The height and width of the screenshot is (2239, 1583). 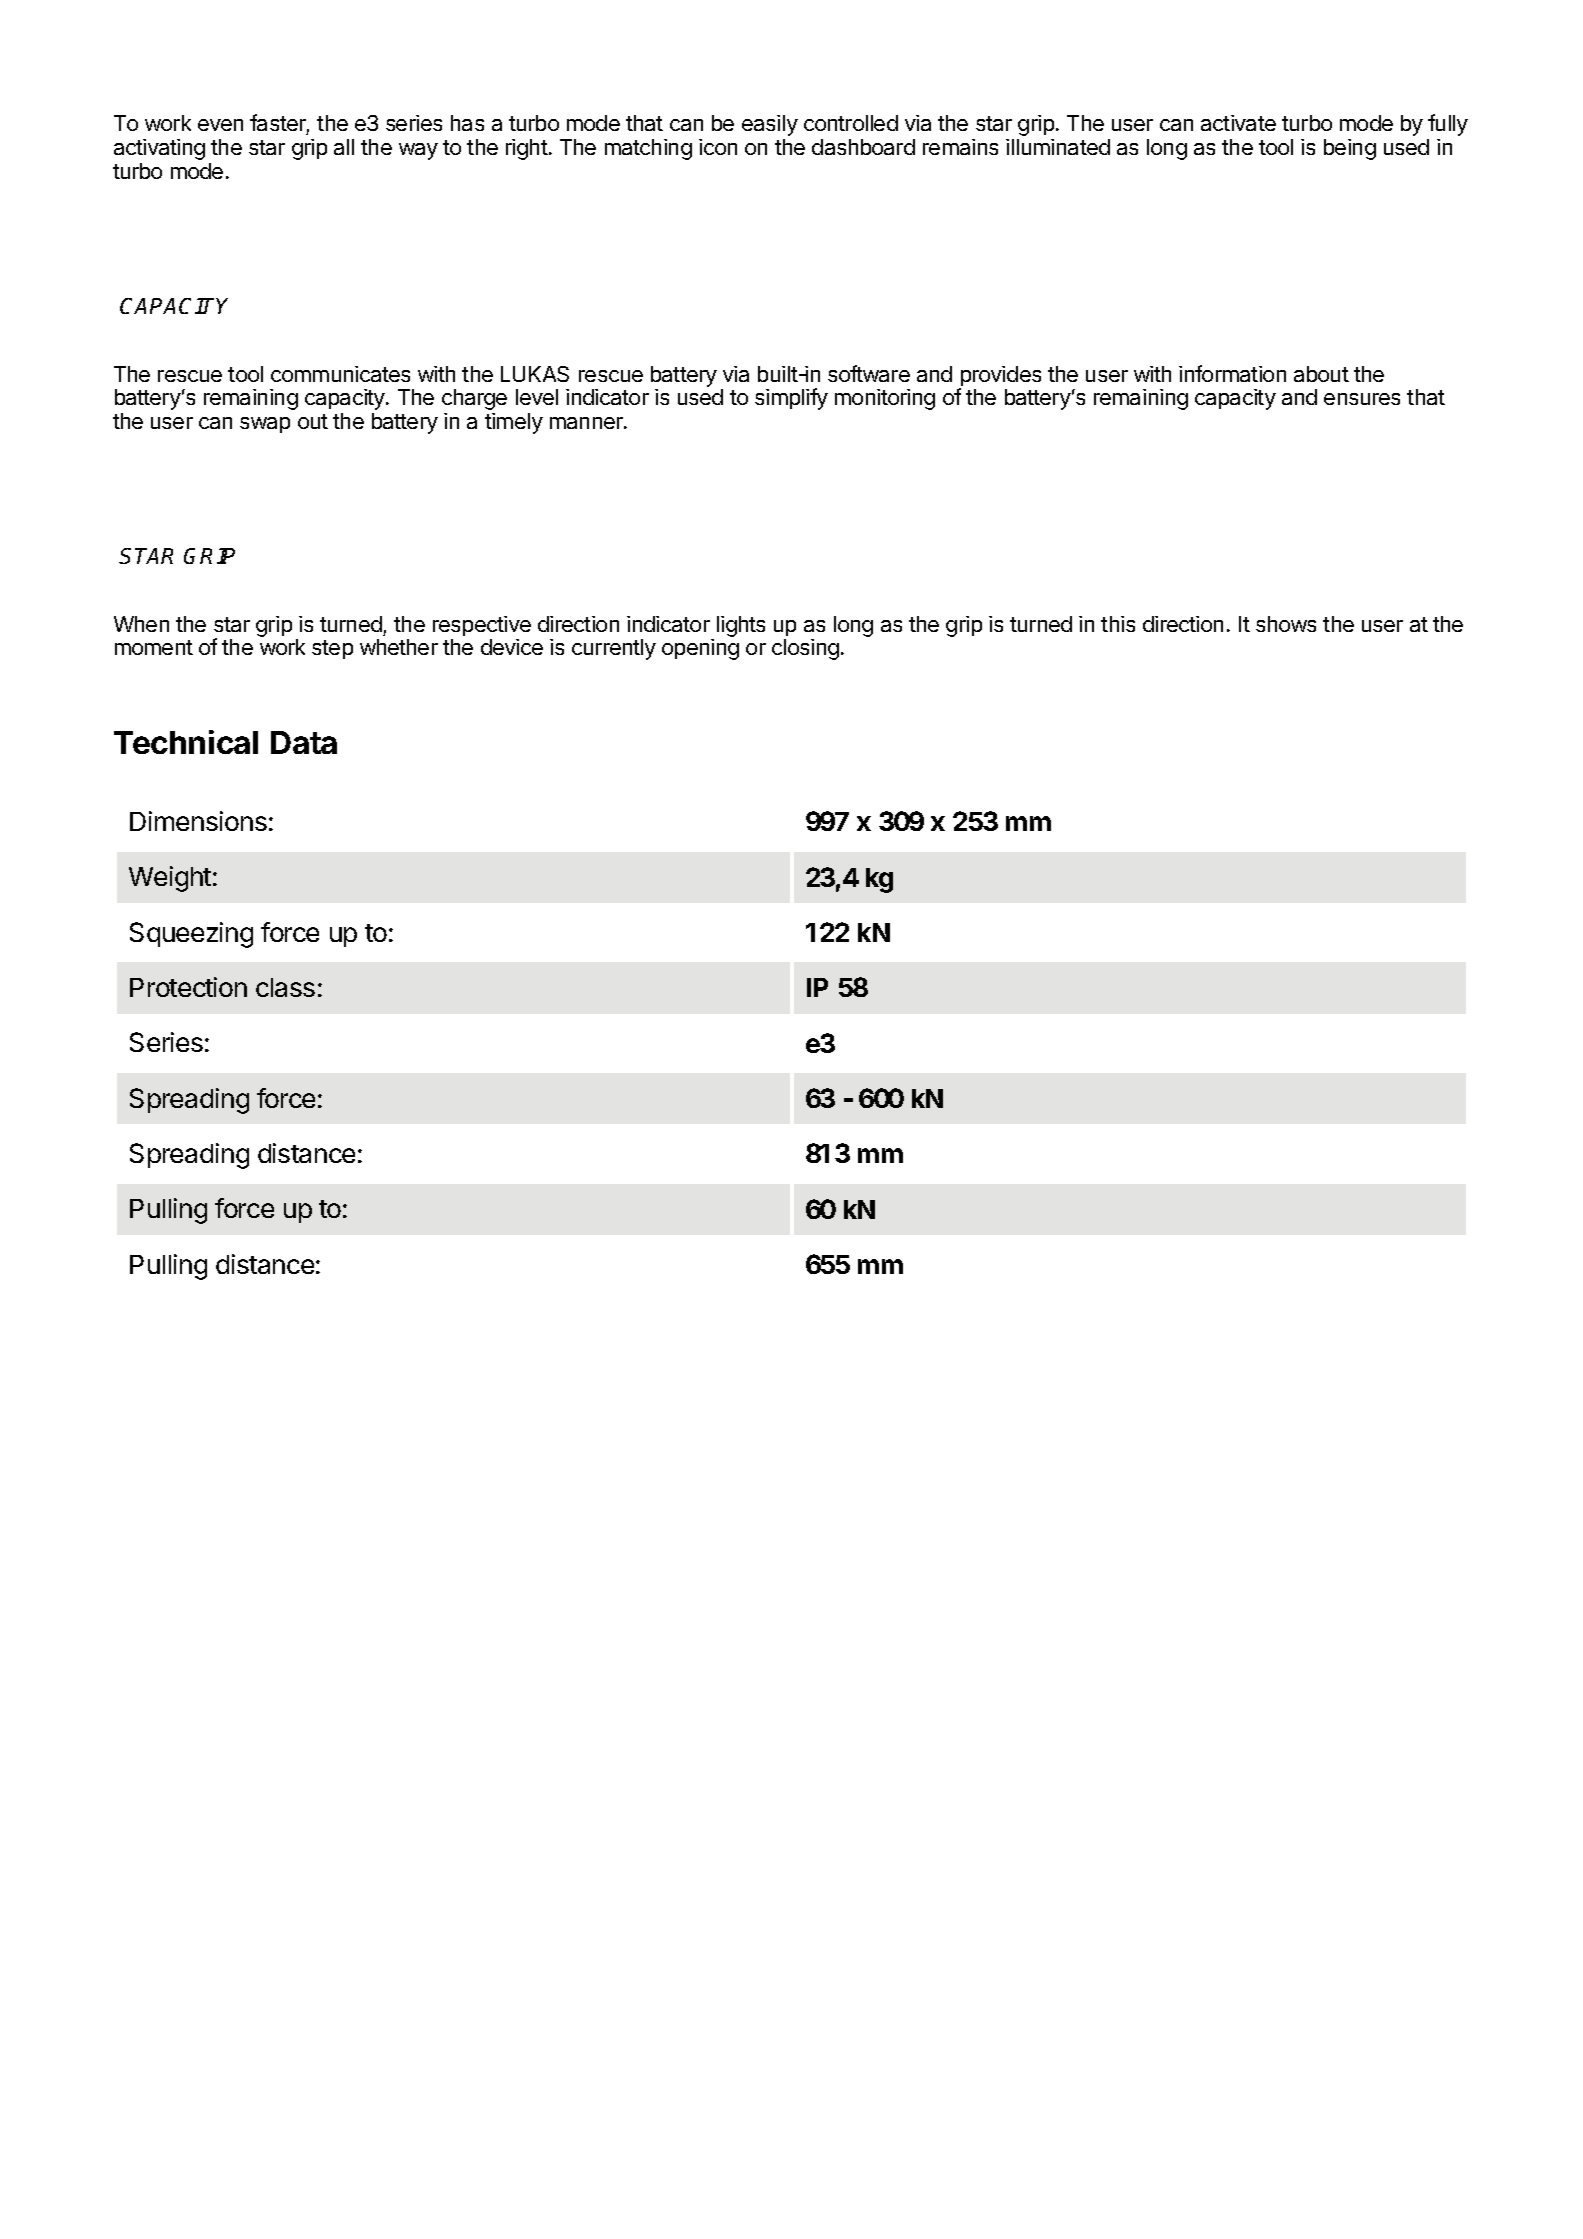 I want to click on ensures, so click(x=1362, y=399).
